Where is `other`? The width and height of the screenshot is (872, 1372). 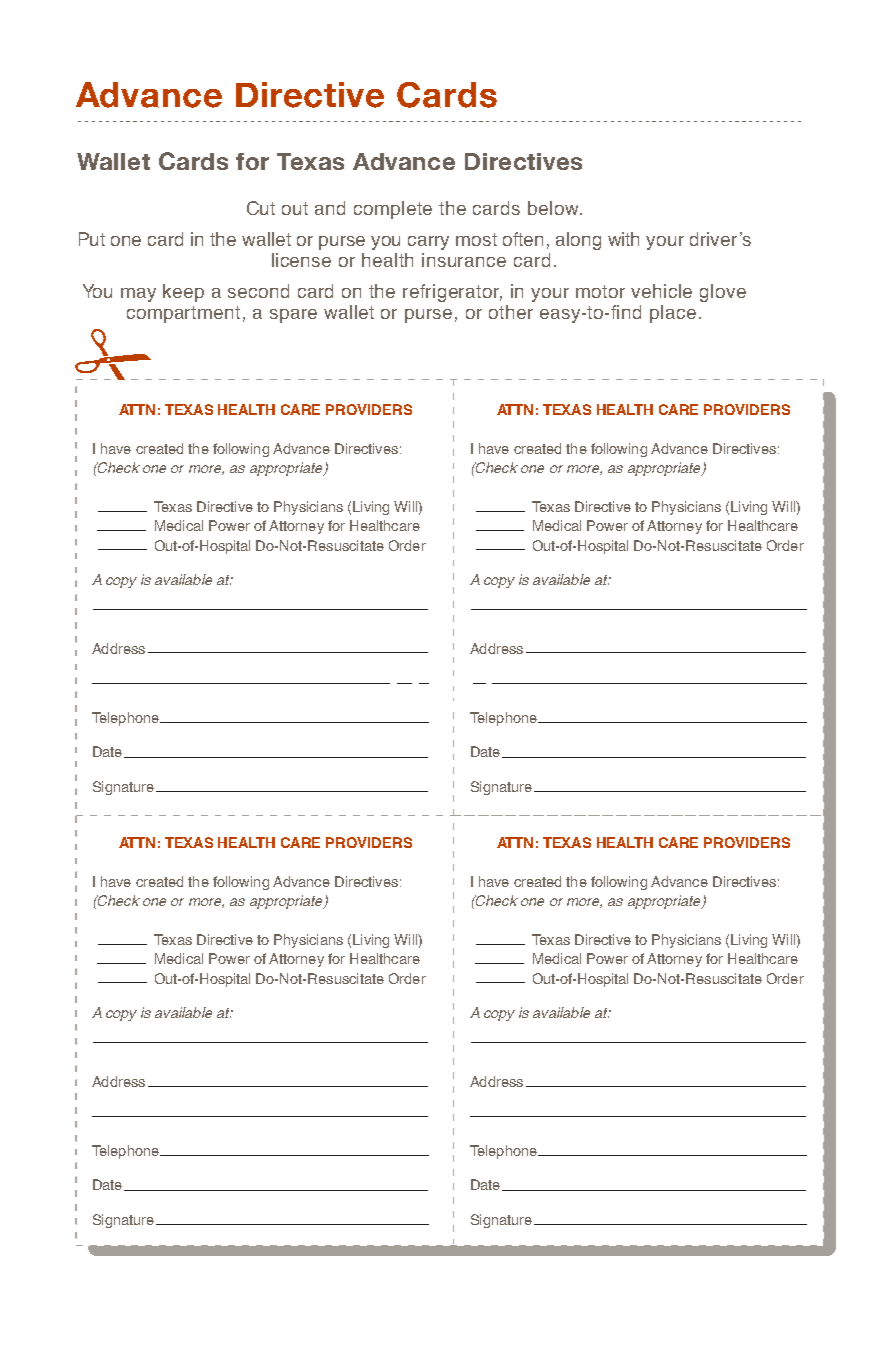
other is located at coordinates (511, 312).
